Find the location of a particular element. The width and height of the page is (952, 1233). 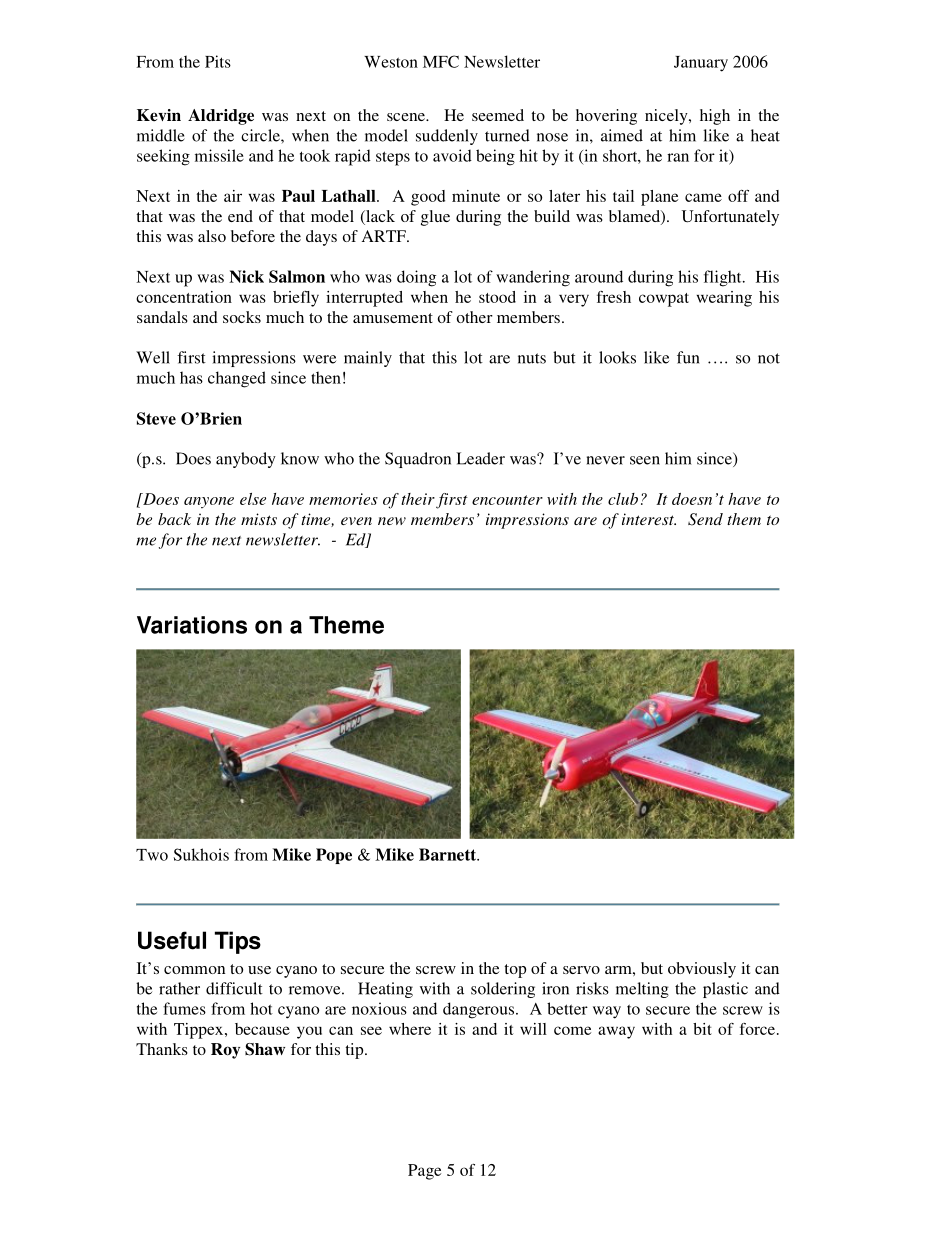

changed is located at coordinates (237, 379).
